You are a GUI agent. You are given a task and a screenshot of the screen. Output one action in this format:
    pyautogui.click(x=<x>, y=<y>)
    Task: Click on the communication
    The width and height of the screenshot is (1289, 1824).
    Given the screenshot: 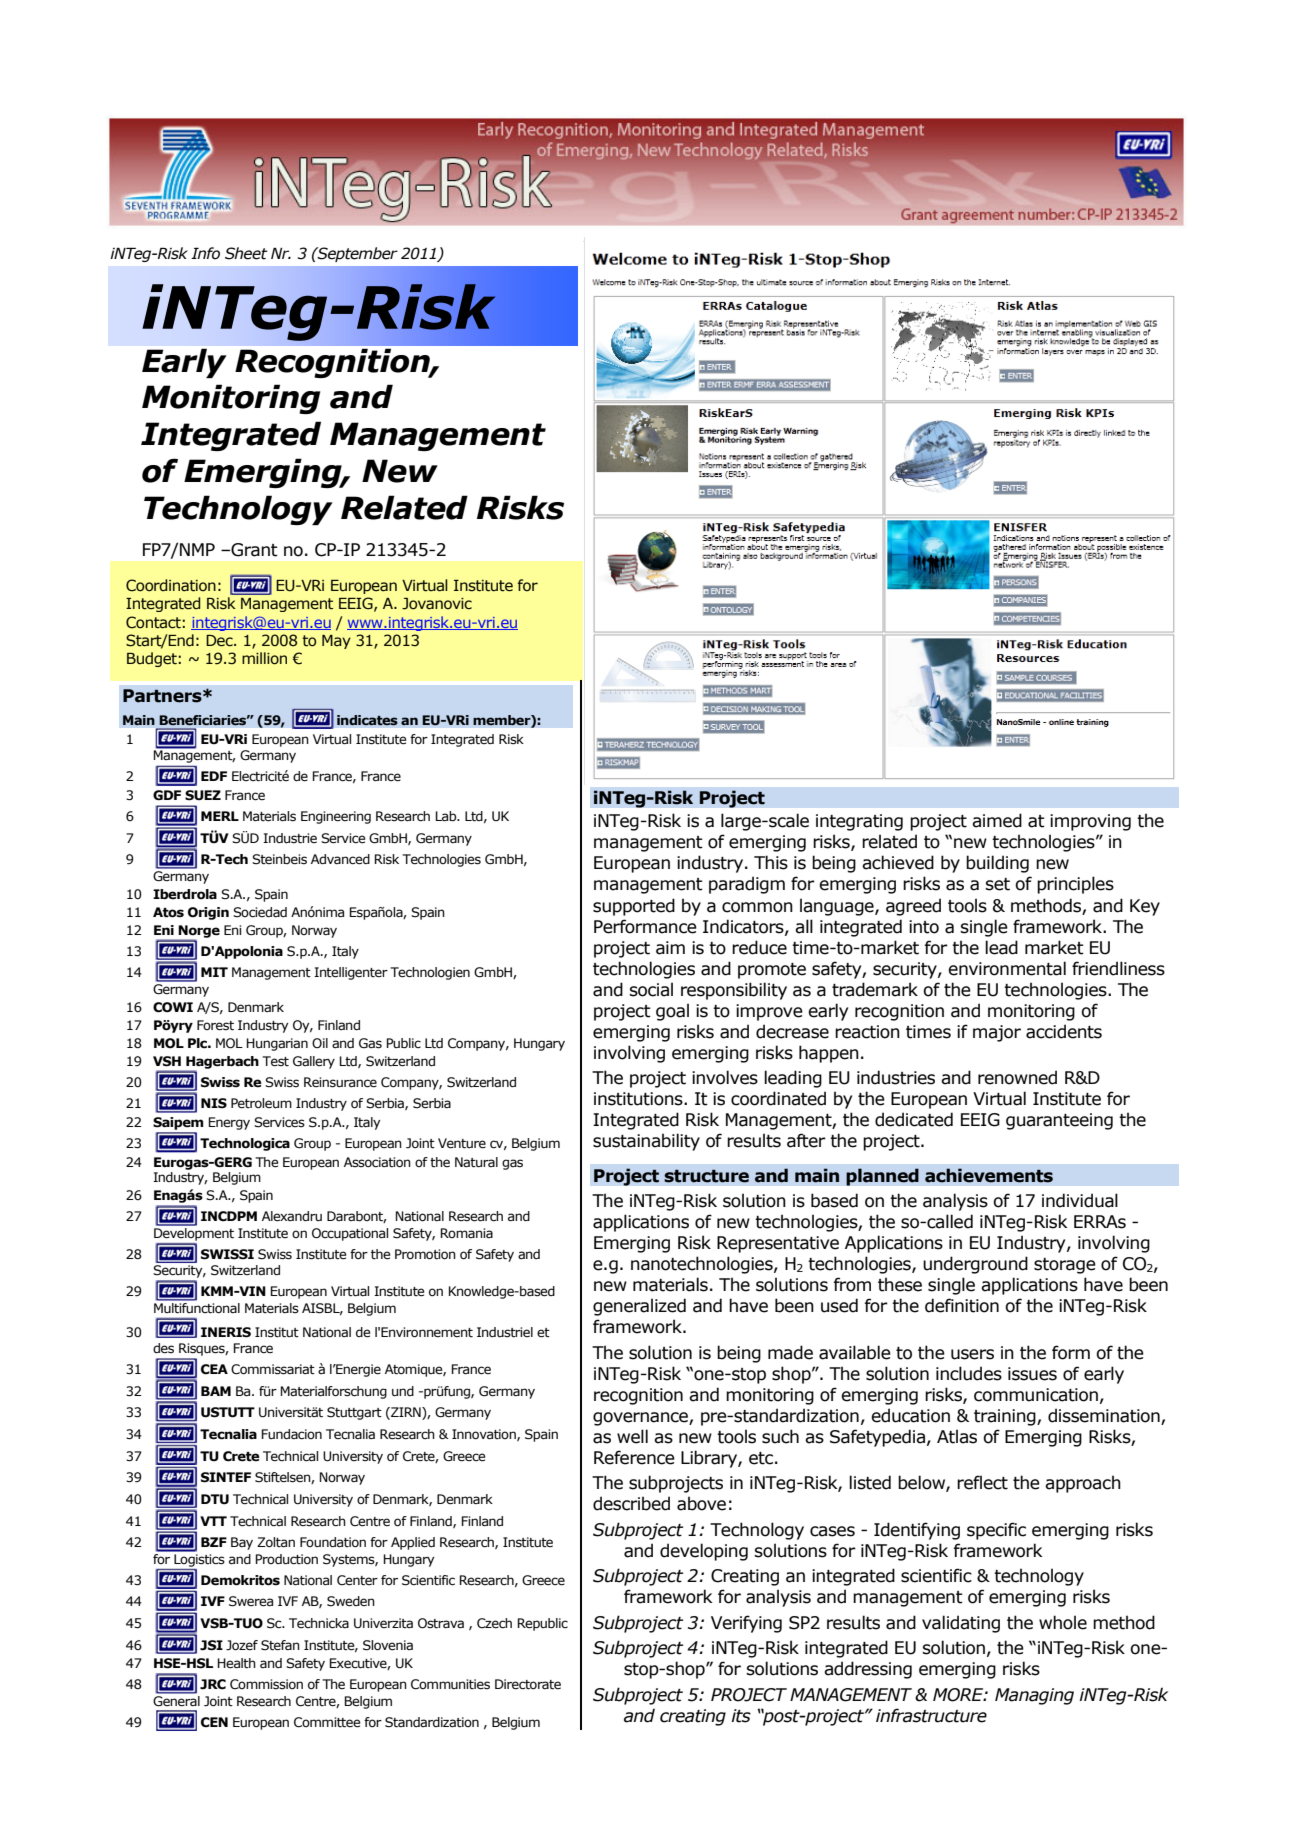 What is the action you would take?
    pyautogui.click(x=1036, y=1395)
